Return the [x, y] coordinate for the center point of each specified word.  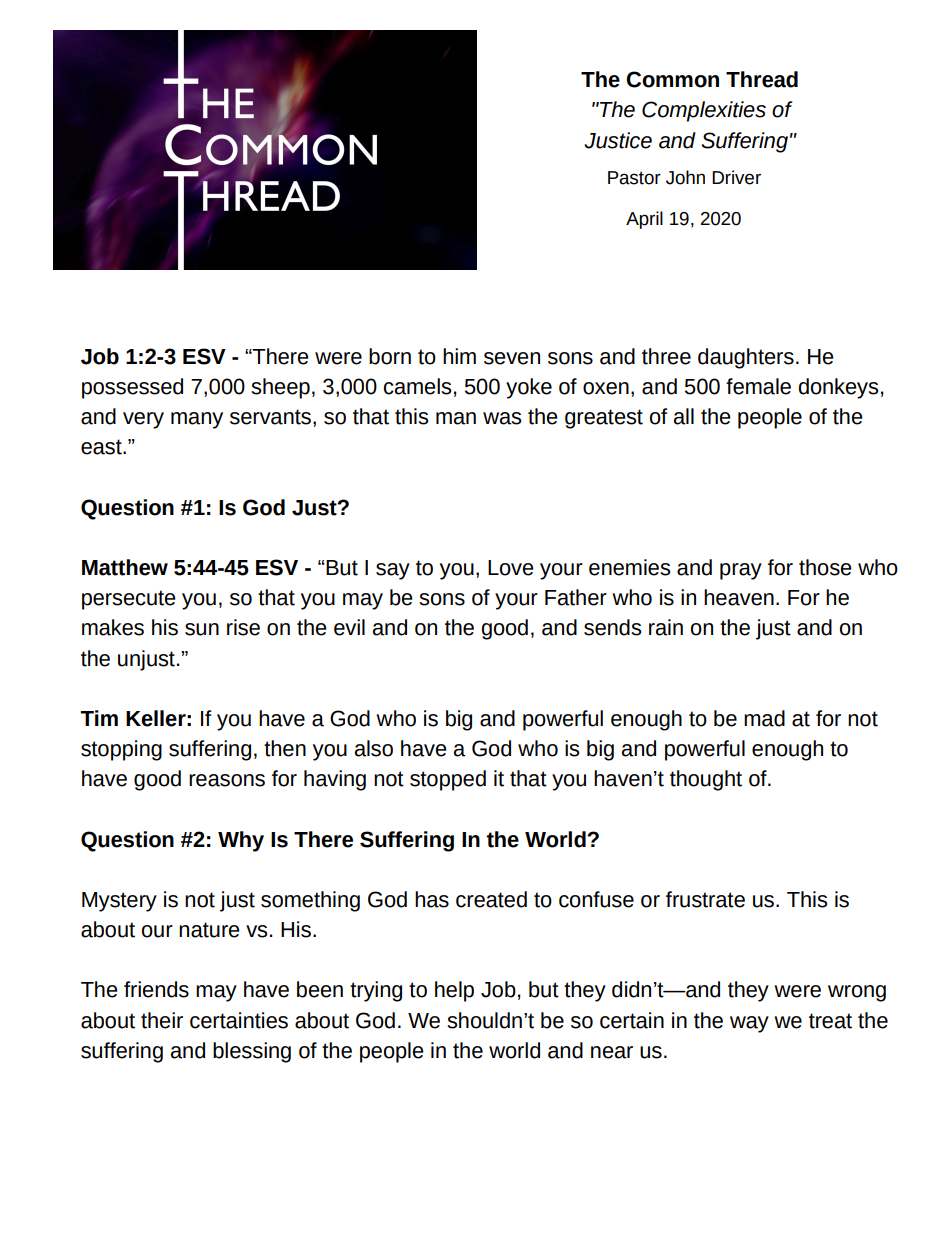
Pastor [634, 178]
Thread [762, 79]
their [162, 1020]
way [749, 1024]
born [390, 356]
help [454, 991]
